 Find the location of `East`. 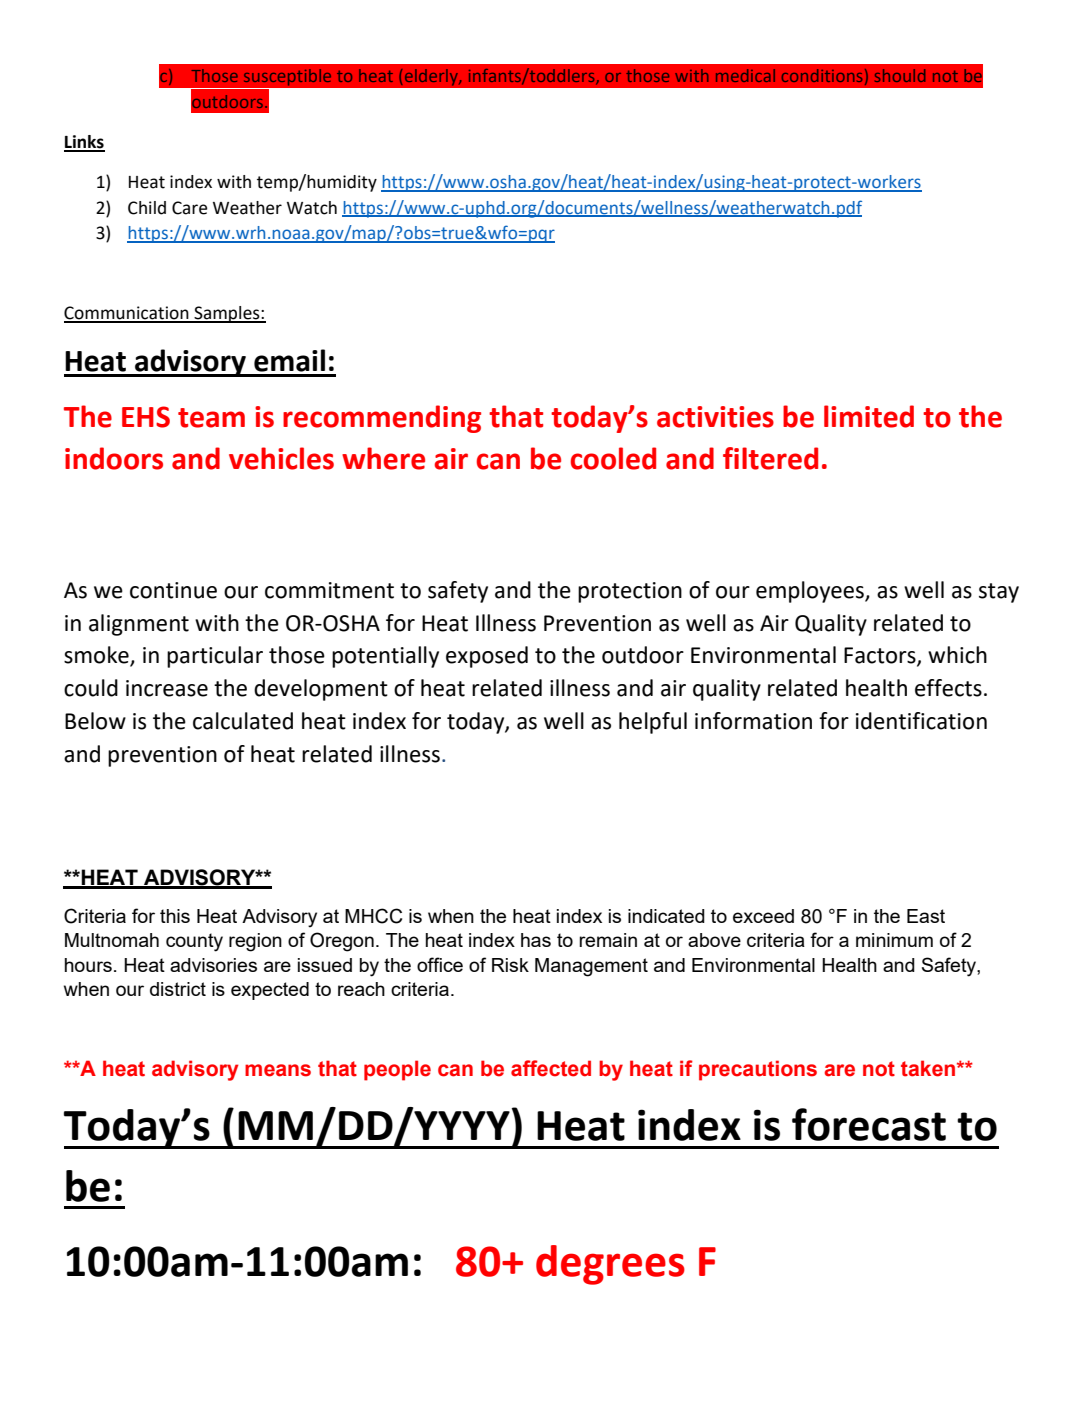

East is located at coordinates (926, 916).
